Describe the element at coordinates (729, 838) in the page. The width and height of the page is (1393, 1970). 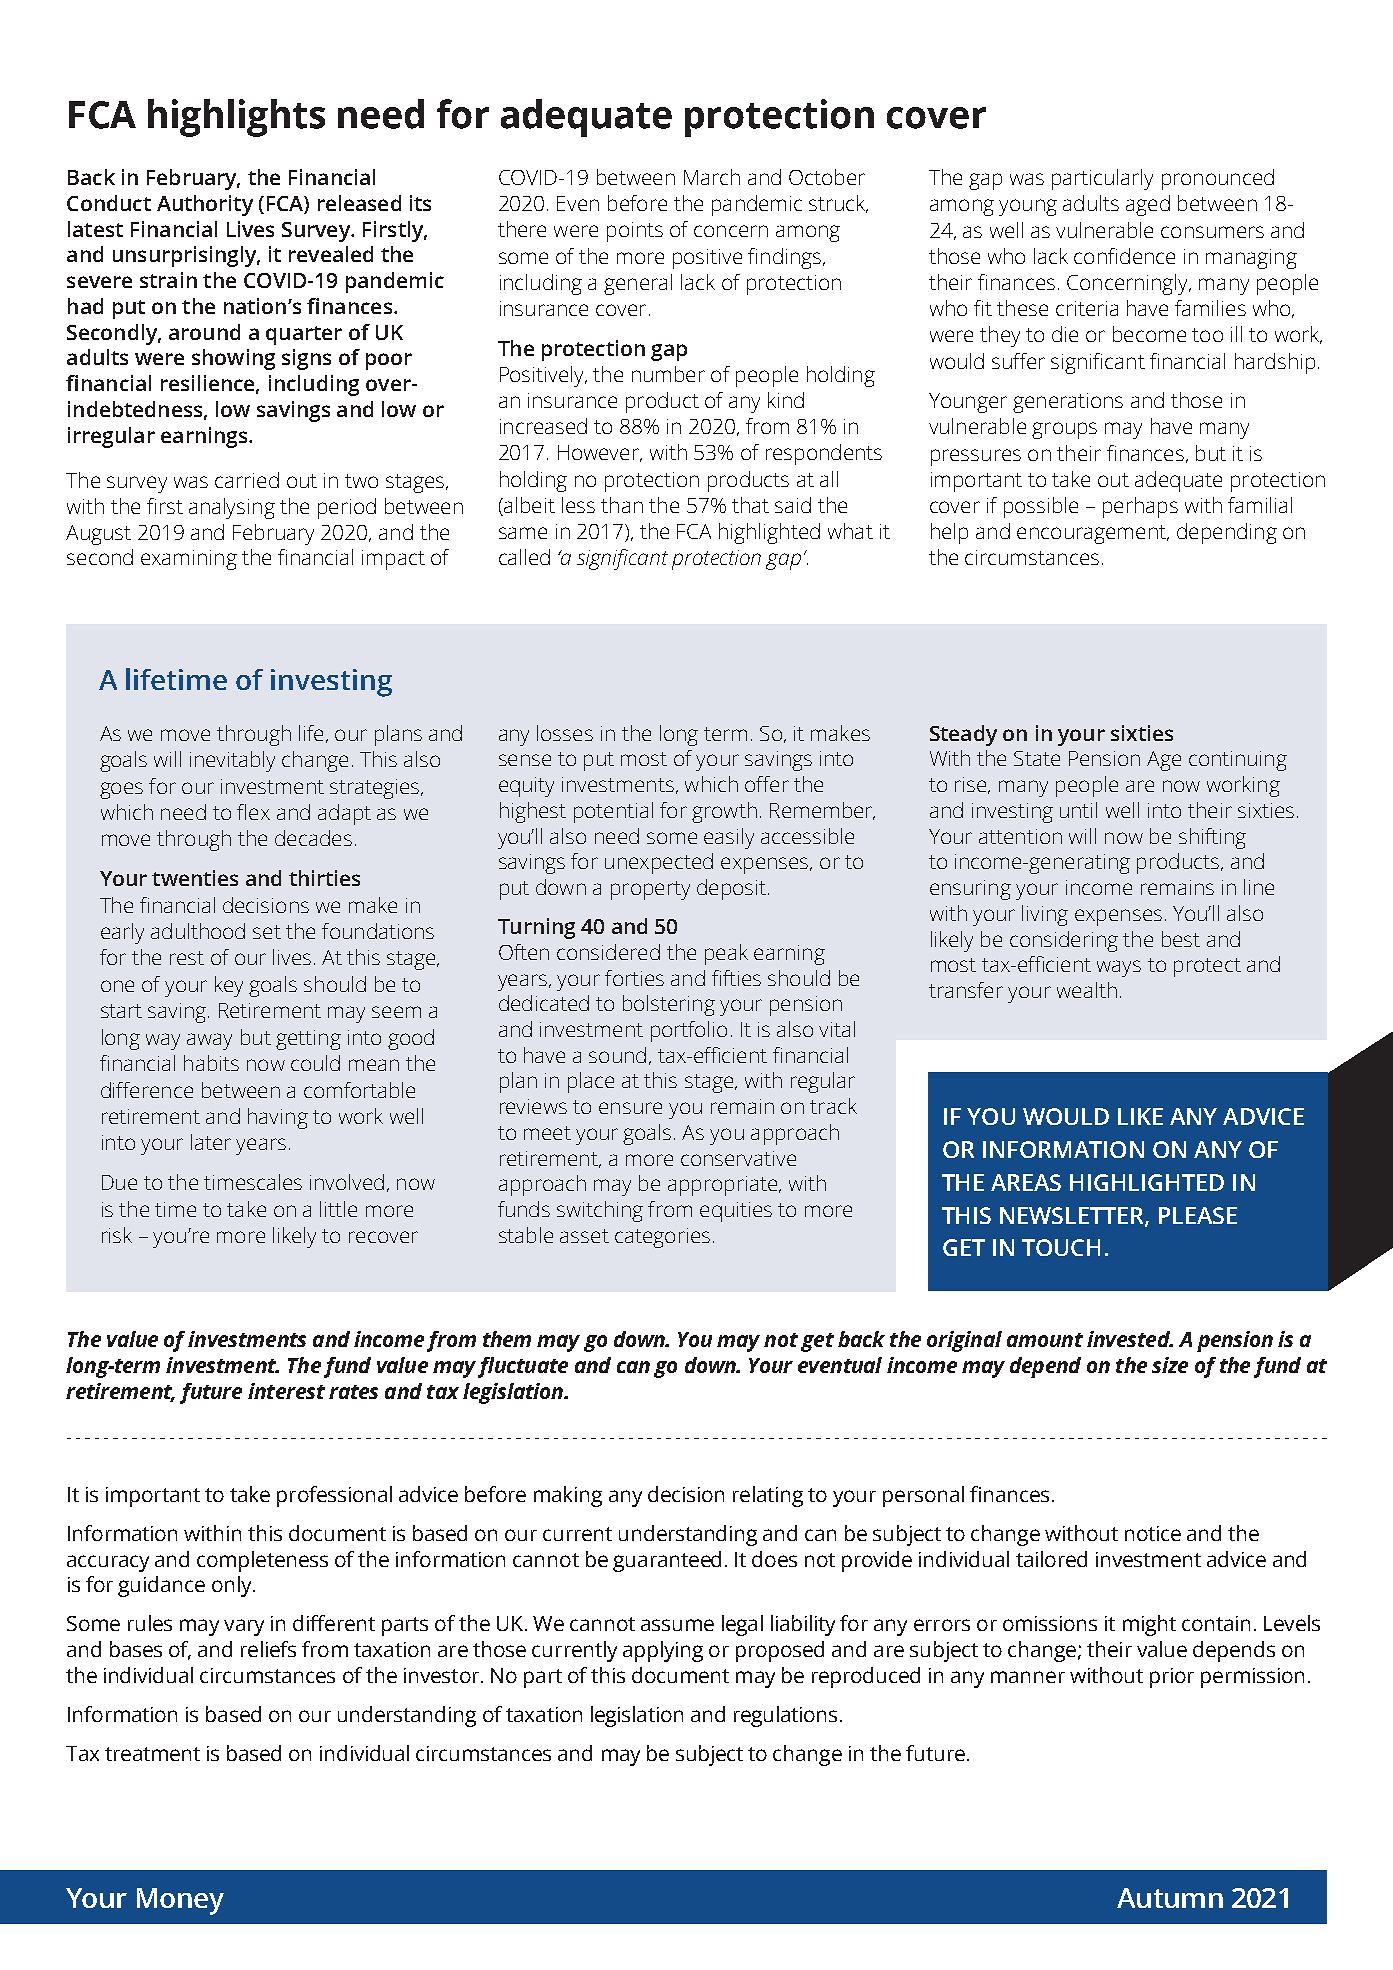
I see `easily` at that location.
